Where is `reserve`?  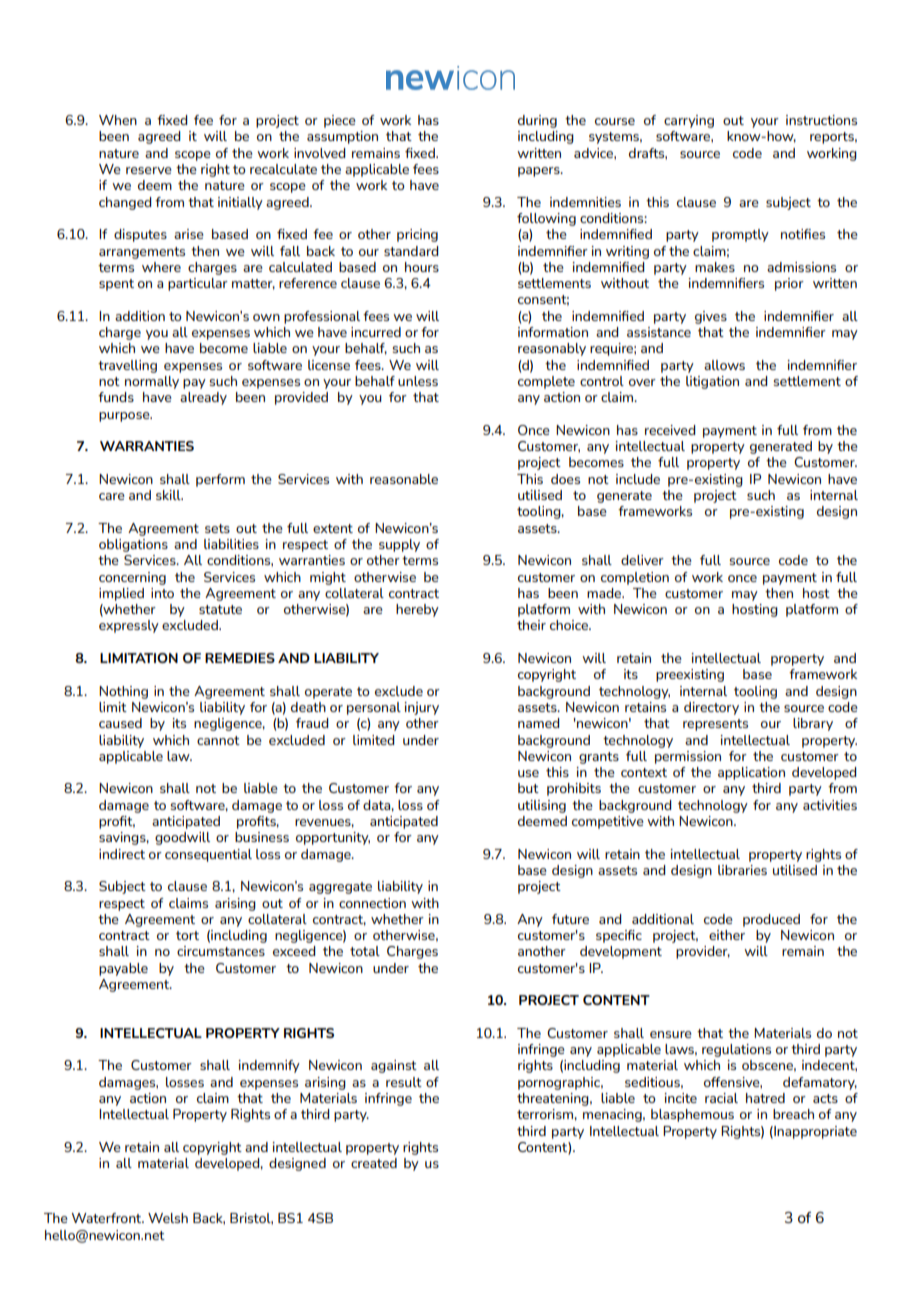 reserve is located at coordinates (149, 170).
